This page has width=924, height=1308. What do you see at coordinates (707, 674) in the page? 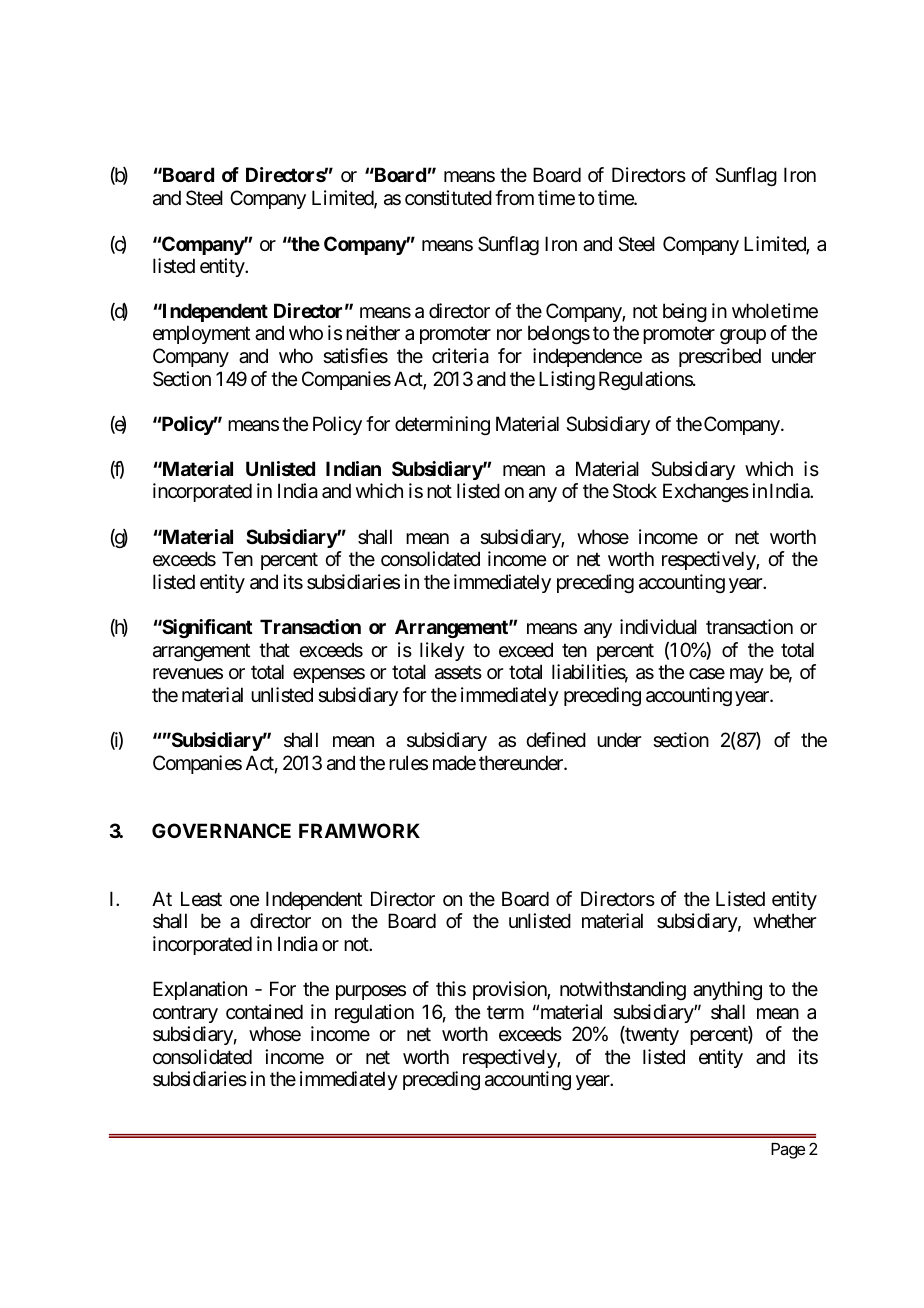
I see `case` at bounding box center [707, 674].
